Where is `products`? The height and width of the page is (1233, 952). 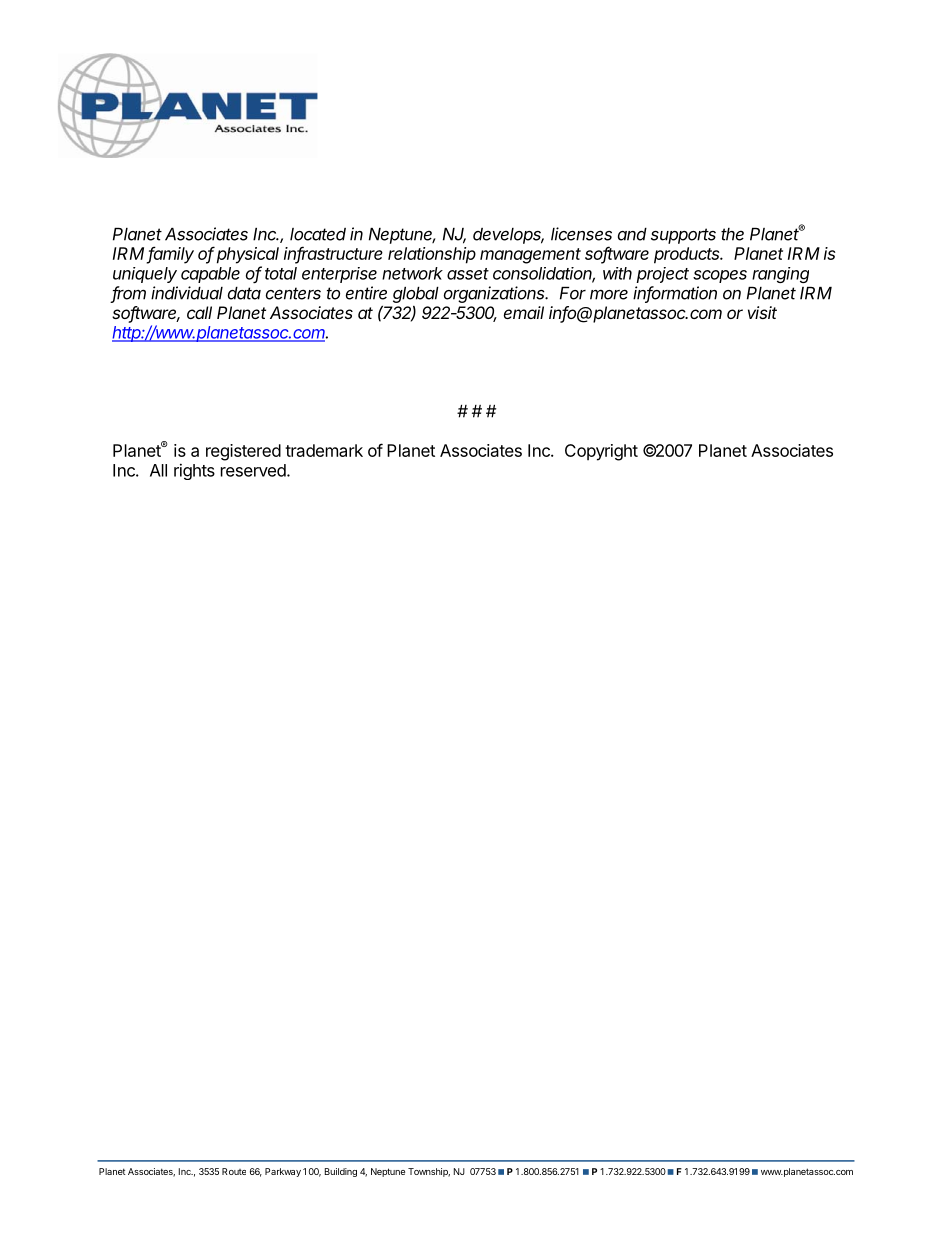
products is located at coordinates (688, 255).
